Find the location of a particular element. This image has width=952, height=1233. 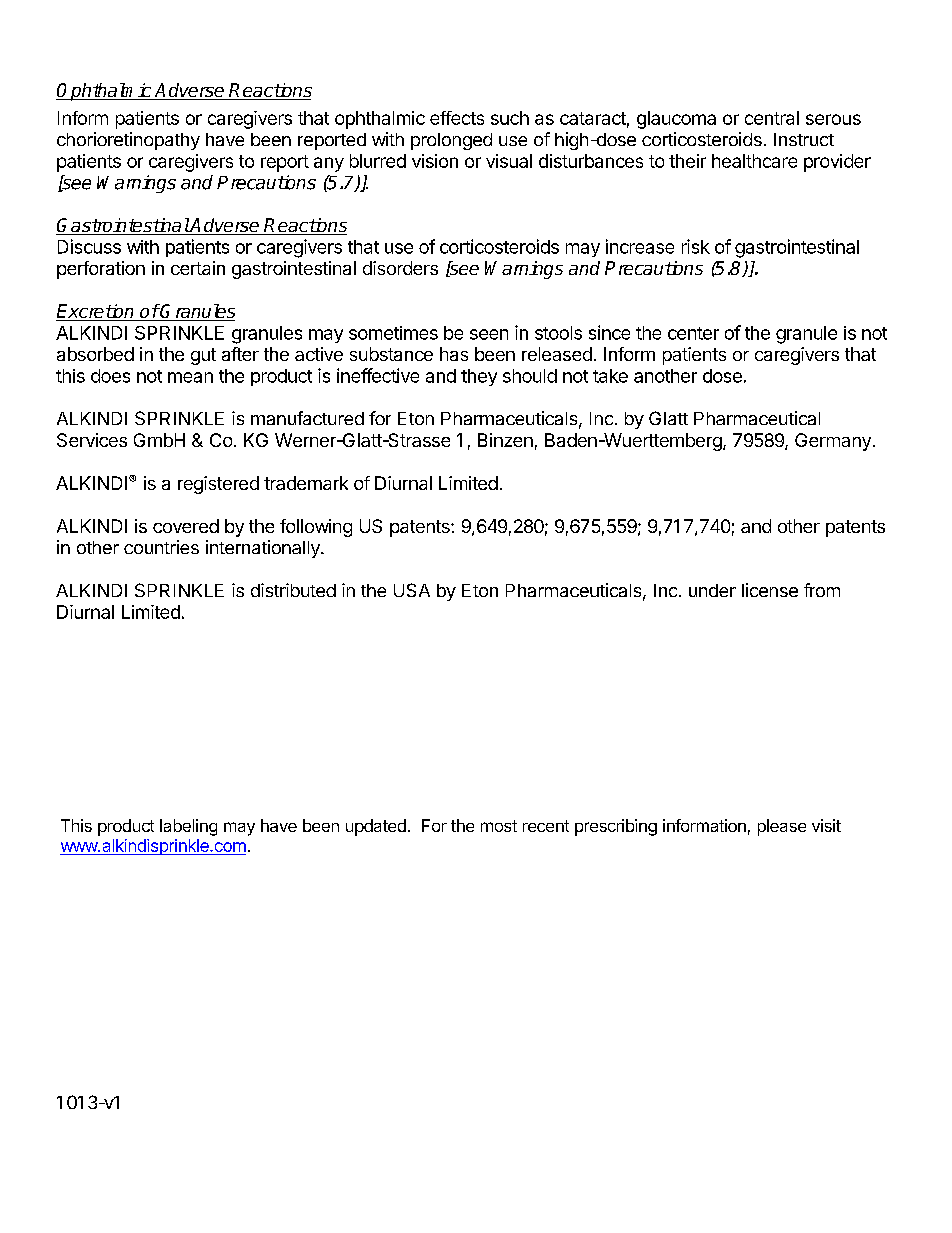

license is located at coordinates (770, 590).
